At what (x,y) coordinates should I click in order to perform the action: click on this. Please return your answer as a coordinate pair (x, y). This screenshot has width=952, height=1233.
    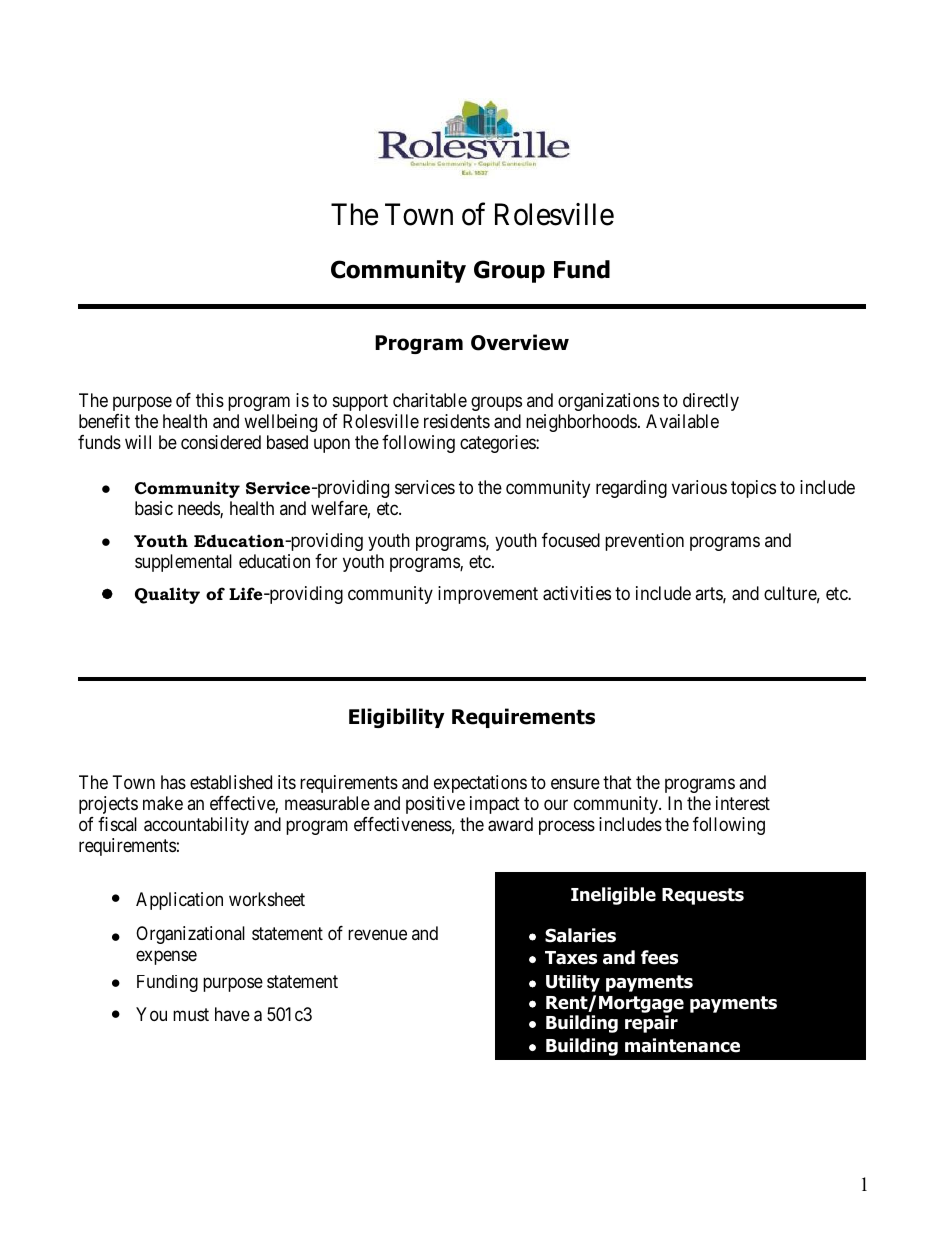
    Looking at the image, I should click on (210, 400).
